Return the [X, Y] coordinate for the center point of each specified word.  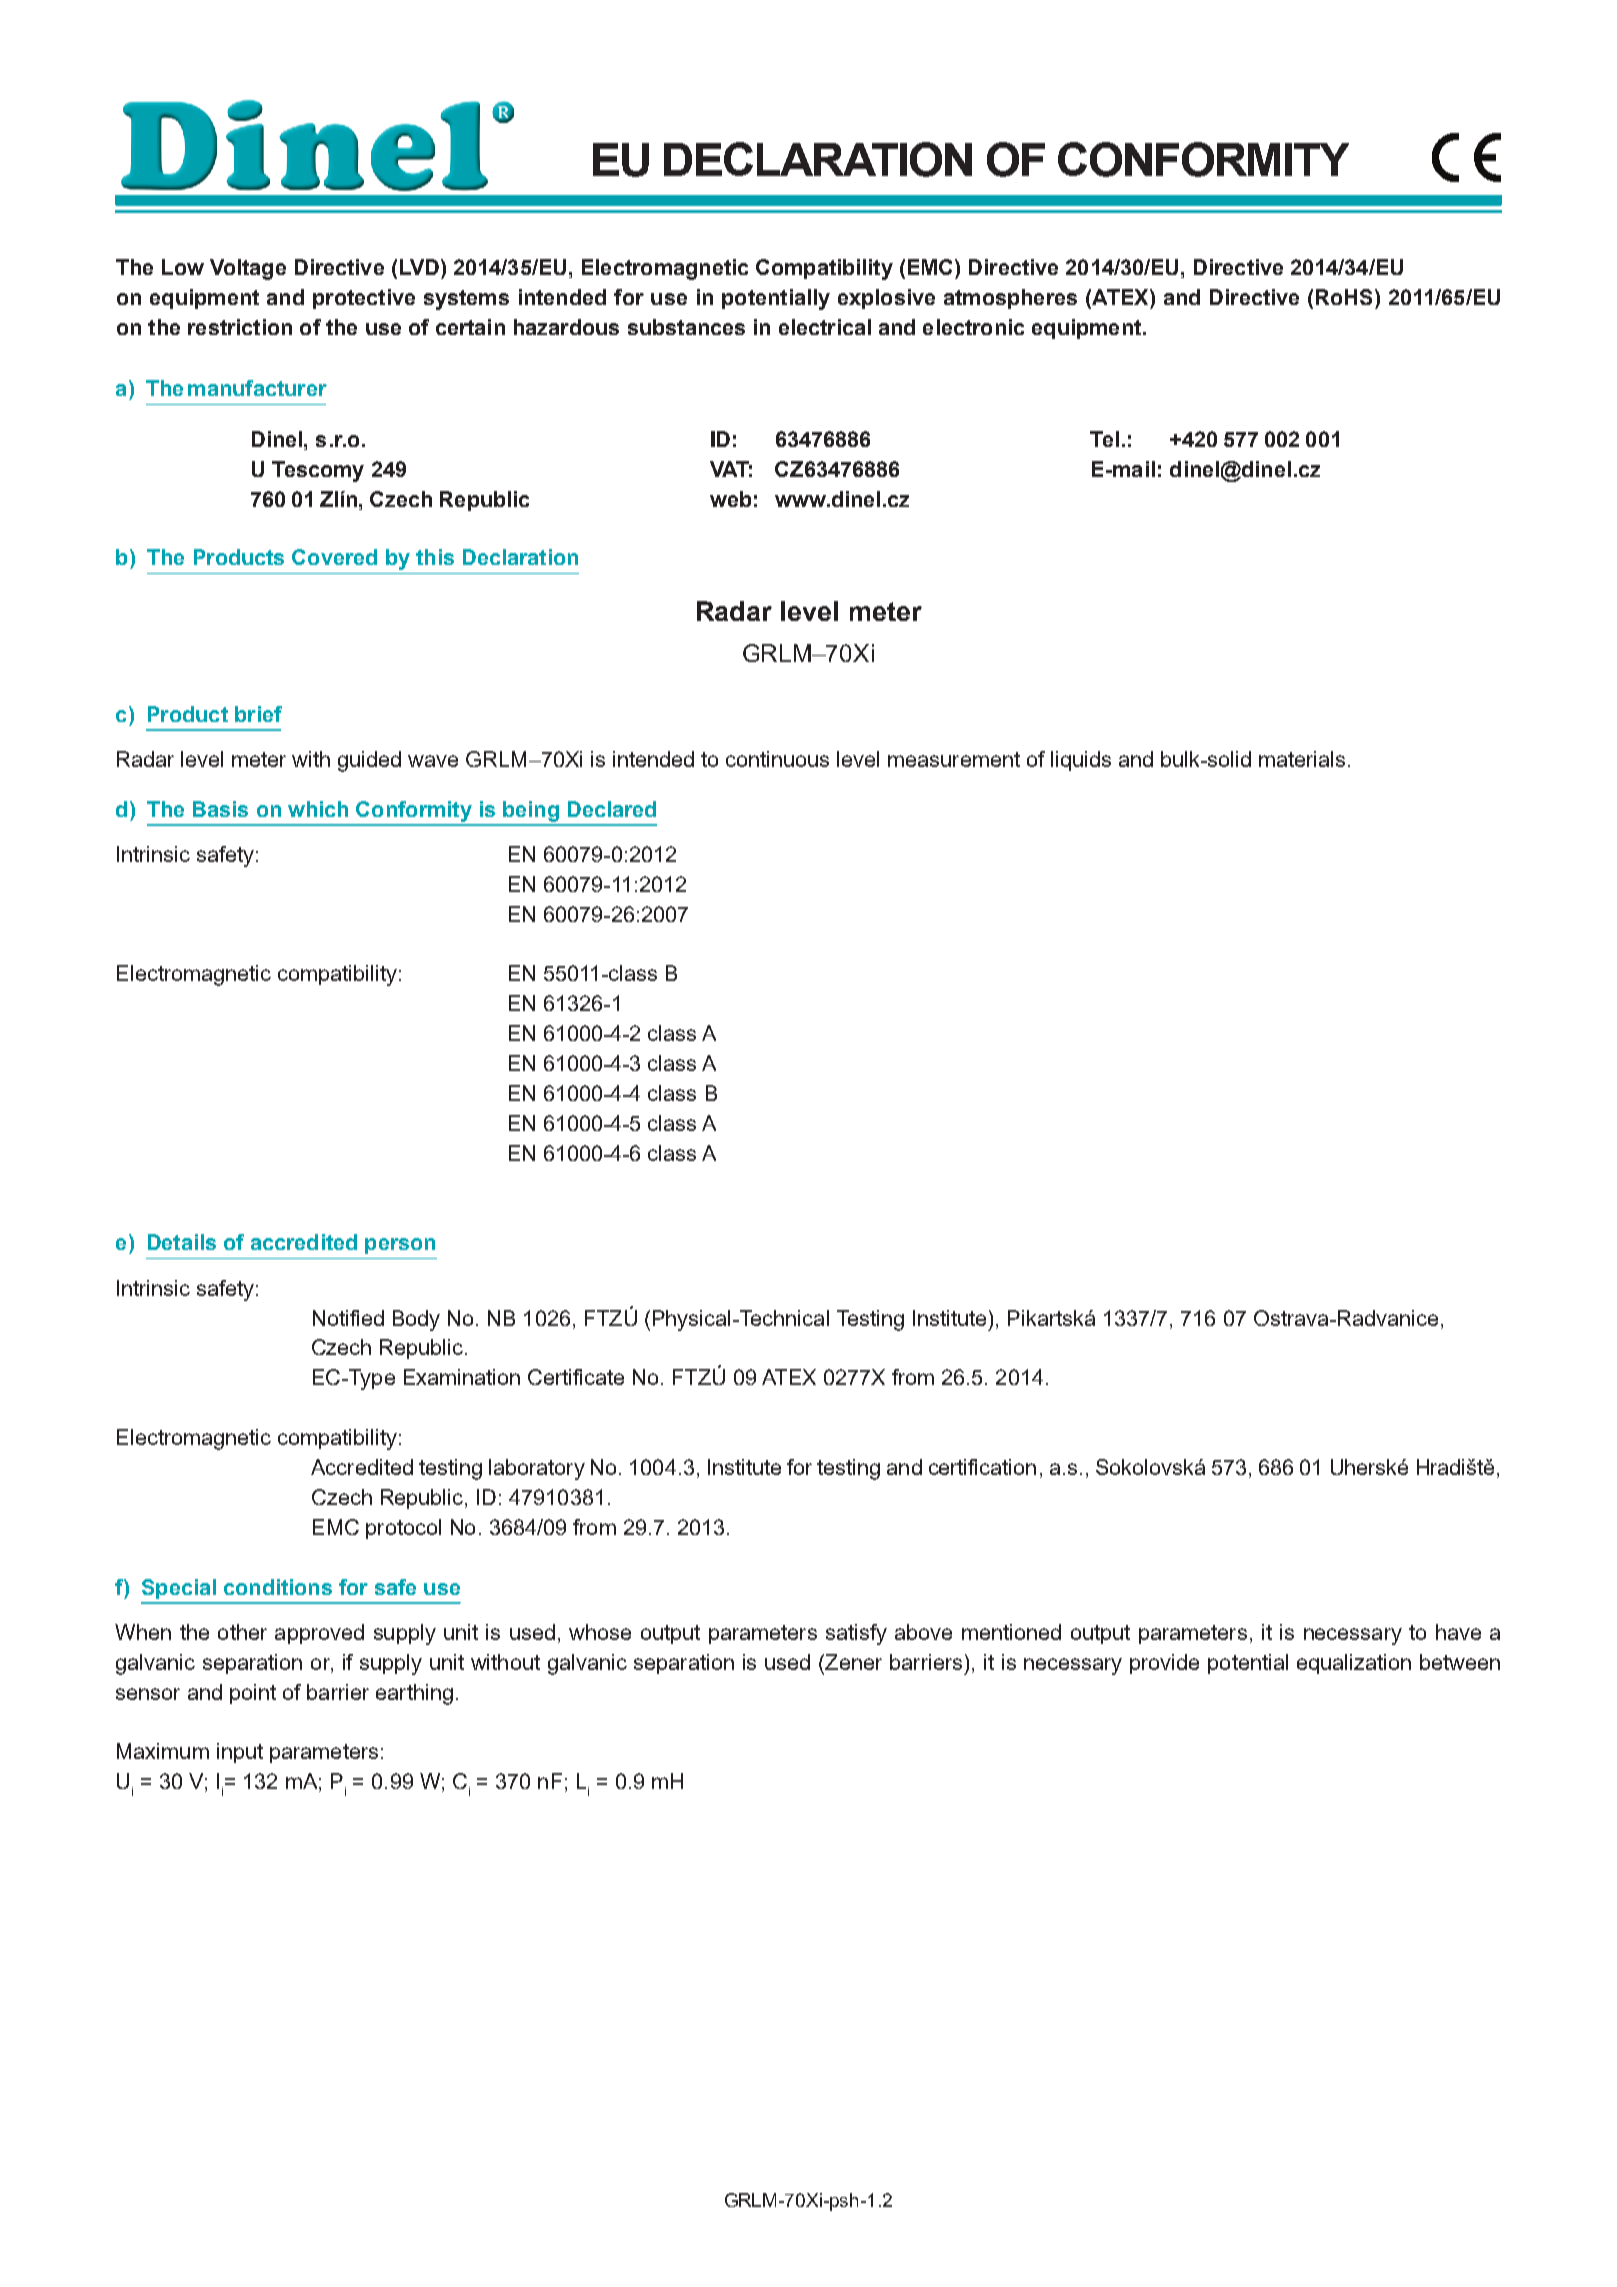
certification [982, 1467]
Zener [852, 1662]
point [253, 1694]
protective [364, 299]
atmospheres [1010, 299]
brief [258, 714]
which [318, 809]
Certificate [576, 1377]
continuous [777, 759]
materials [1302, 759]
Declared [612, 809]
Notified [348, 1318]
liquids [1081, 761]
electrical [825, 327]
